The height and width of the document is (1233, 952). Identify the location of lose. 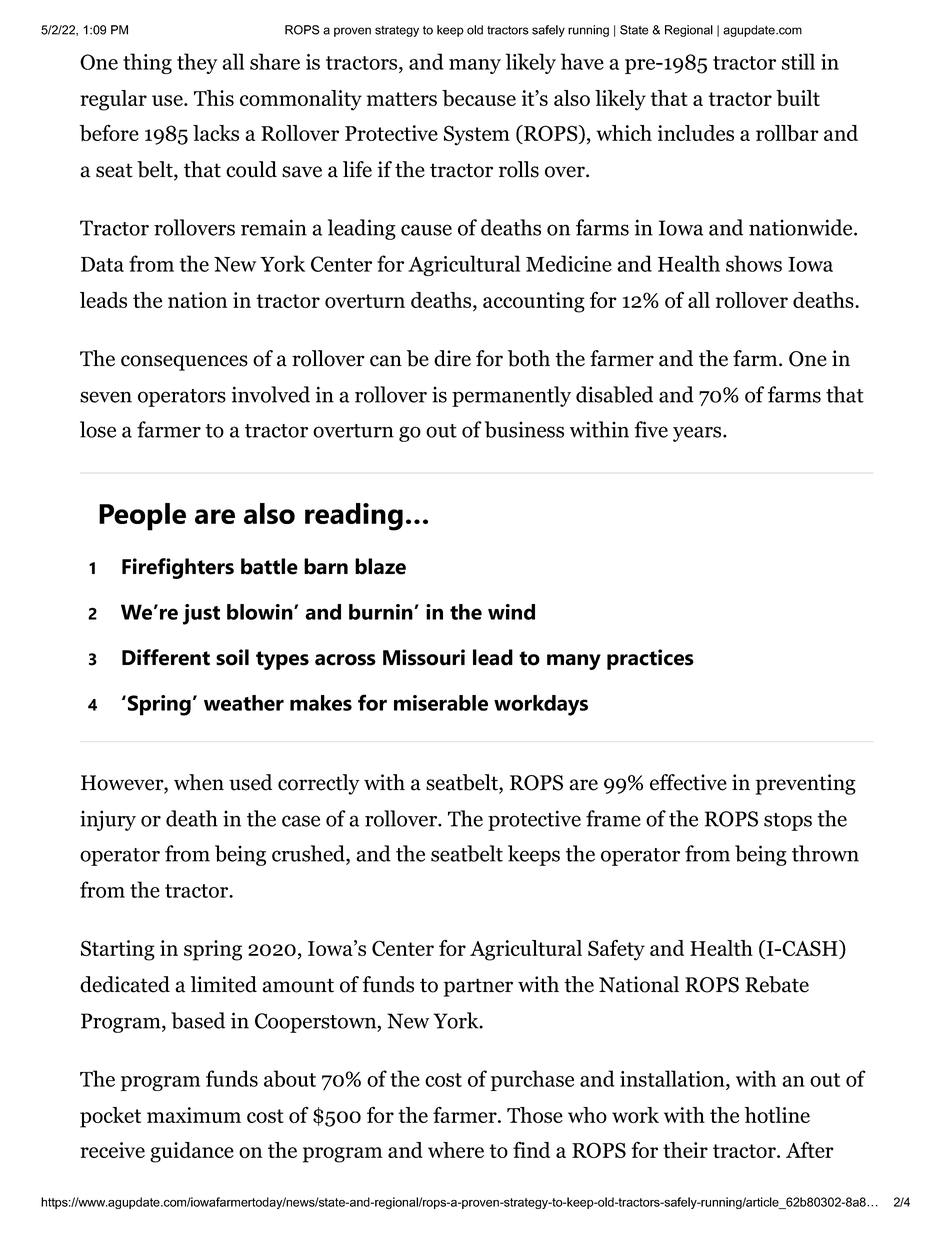
(98, 429).
